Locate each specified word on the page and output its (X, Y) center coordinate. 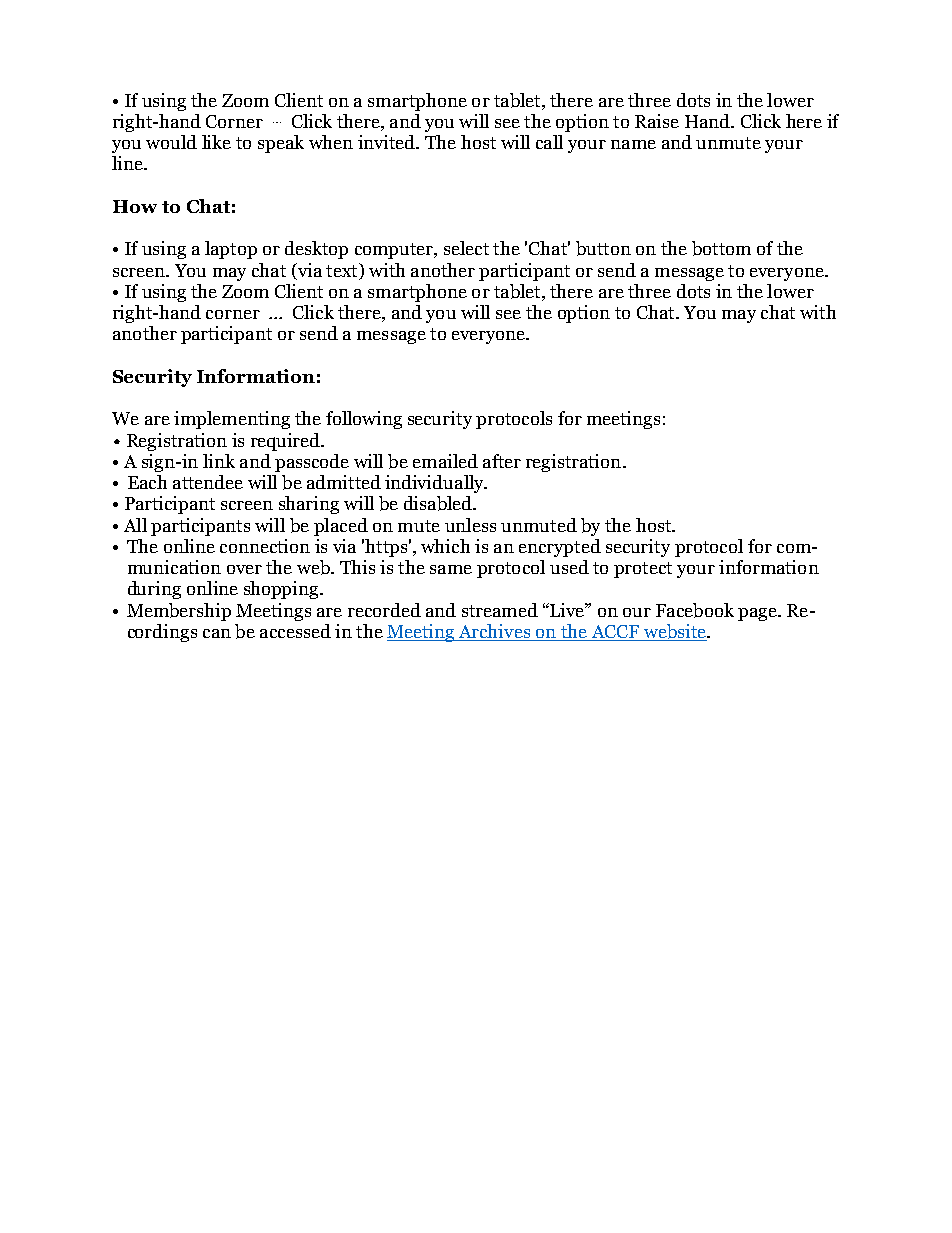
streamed (500, 610)
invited (387, 142)
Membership (179, 612)
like (216, 142)
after (502, 461)
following (364, 420)
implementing (232, 420)
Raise (657, 121)
